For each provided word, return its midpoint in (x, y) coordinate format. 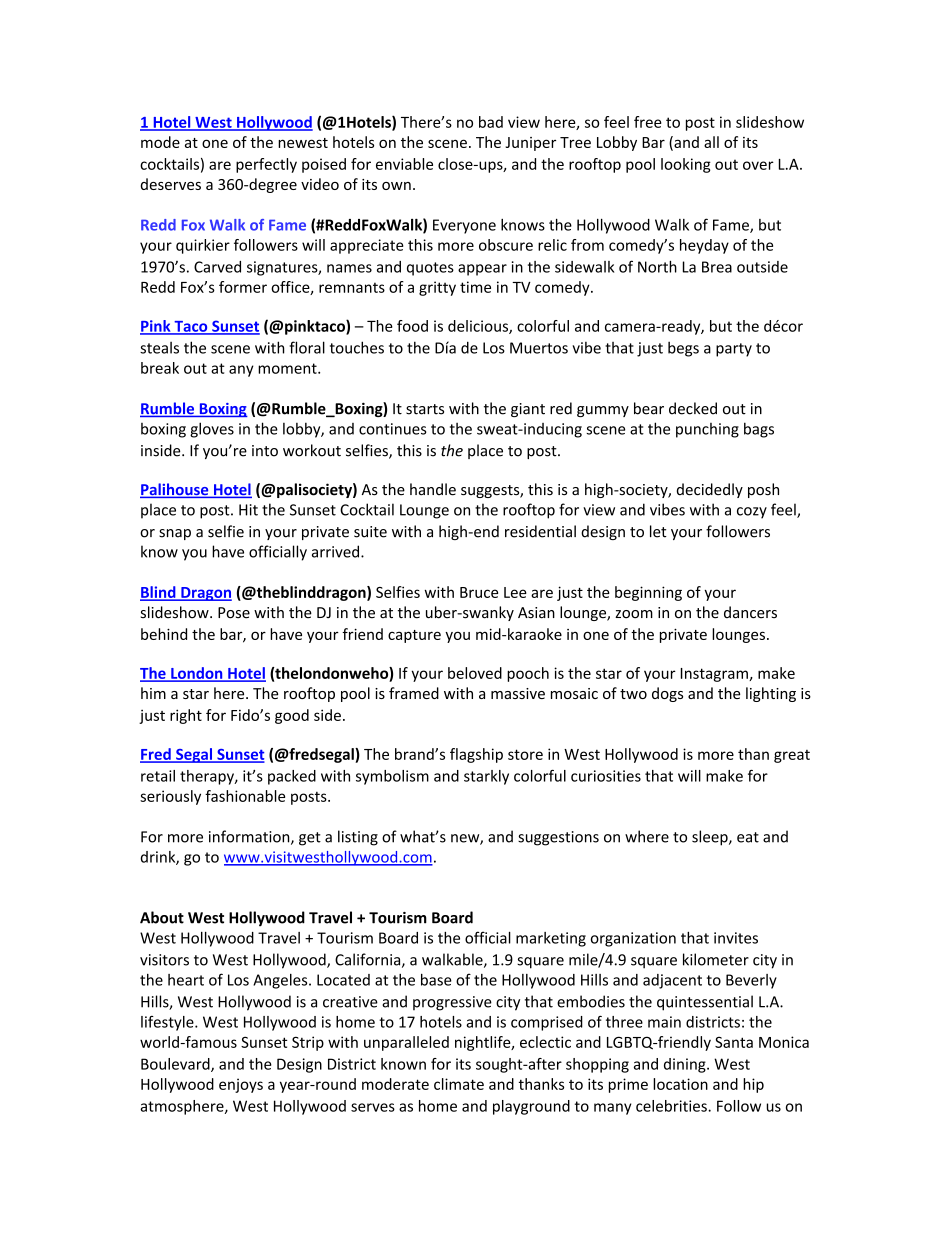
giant (528, 410)
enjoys (241, 1085)
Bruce (479, 592)
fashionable (245, 796)
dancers (750, 612)
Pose (234, 613)
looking (686, 165)
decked (693, 408)
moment (288, 368)
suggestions (558, 838)
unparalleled (406, 1043)
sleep (711, 838)
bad (491, 122)
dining (686, 1065)
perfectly (266, 165)
